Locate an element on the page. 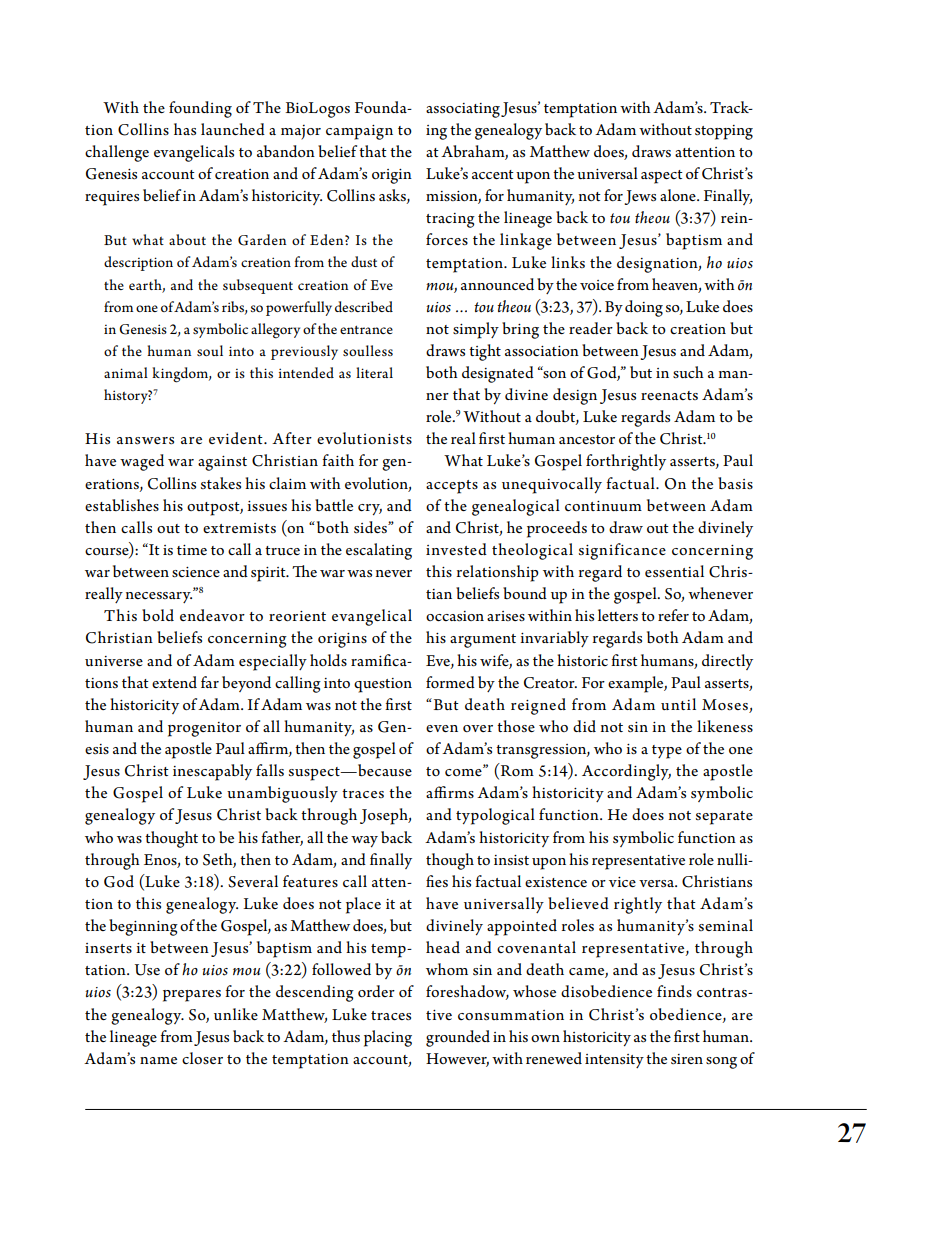 The height and width of the document is (1237, 952). ancestor is located at coordinates (587, 440).
